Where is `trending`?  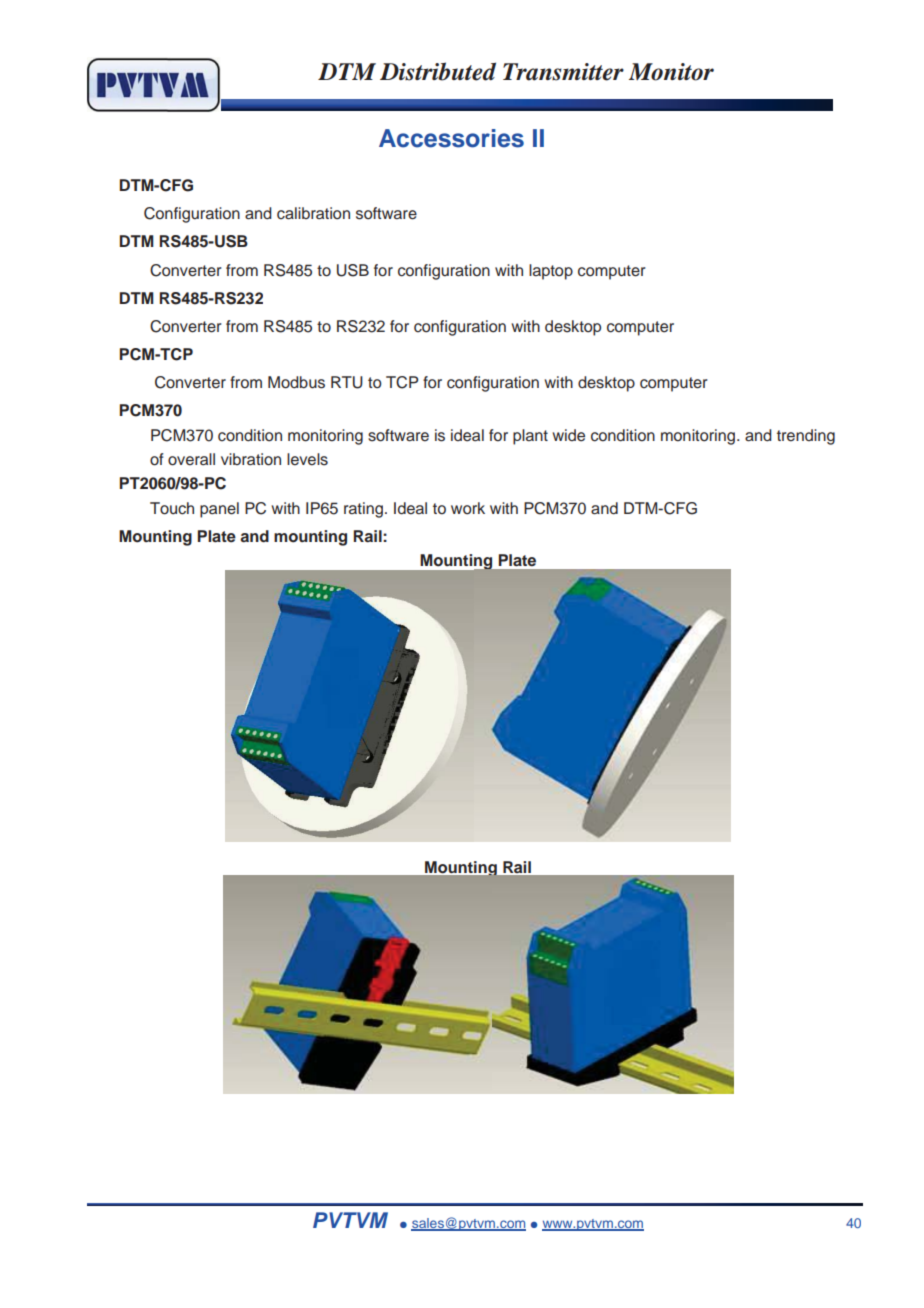
trending is located at coordinates (806, 437).
